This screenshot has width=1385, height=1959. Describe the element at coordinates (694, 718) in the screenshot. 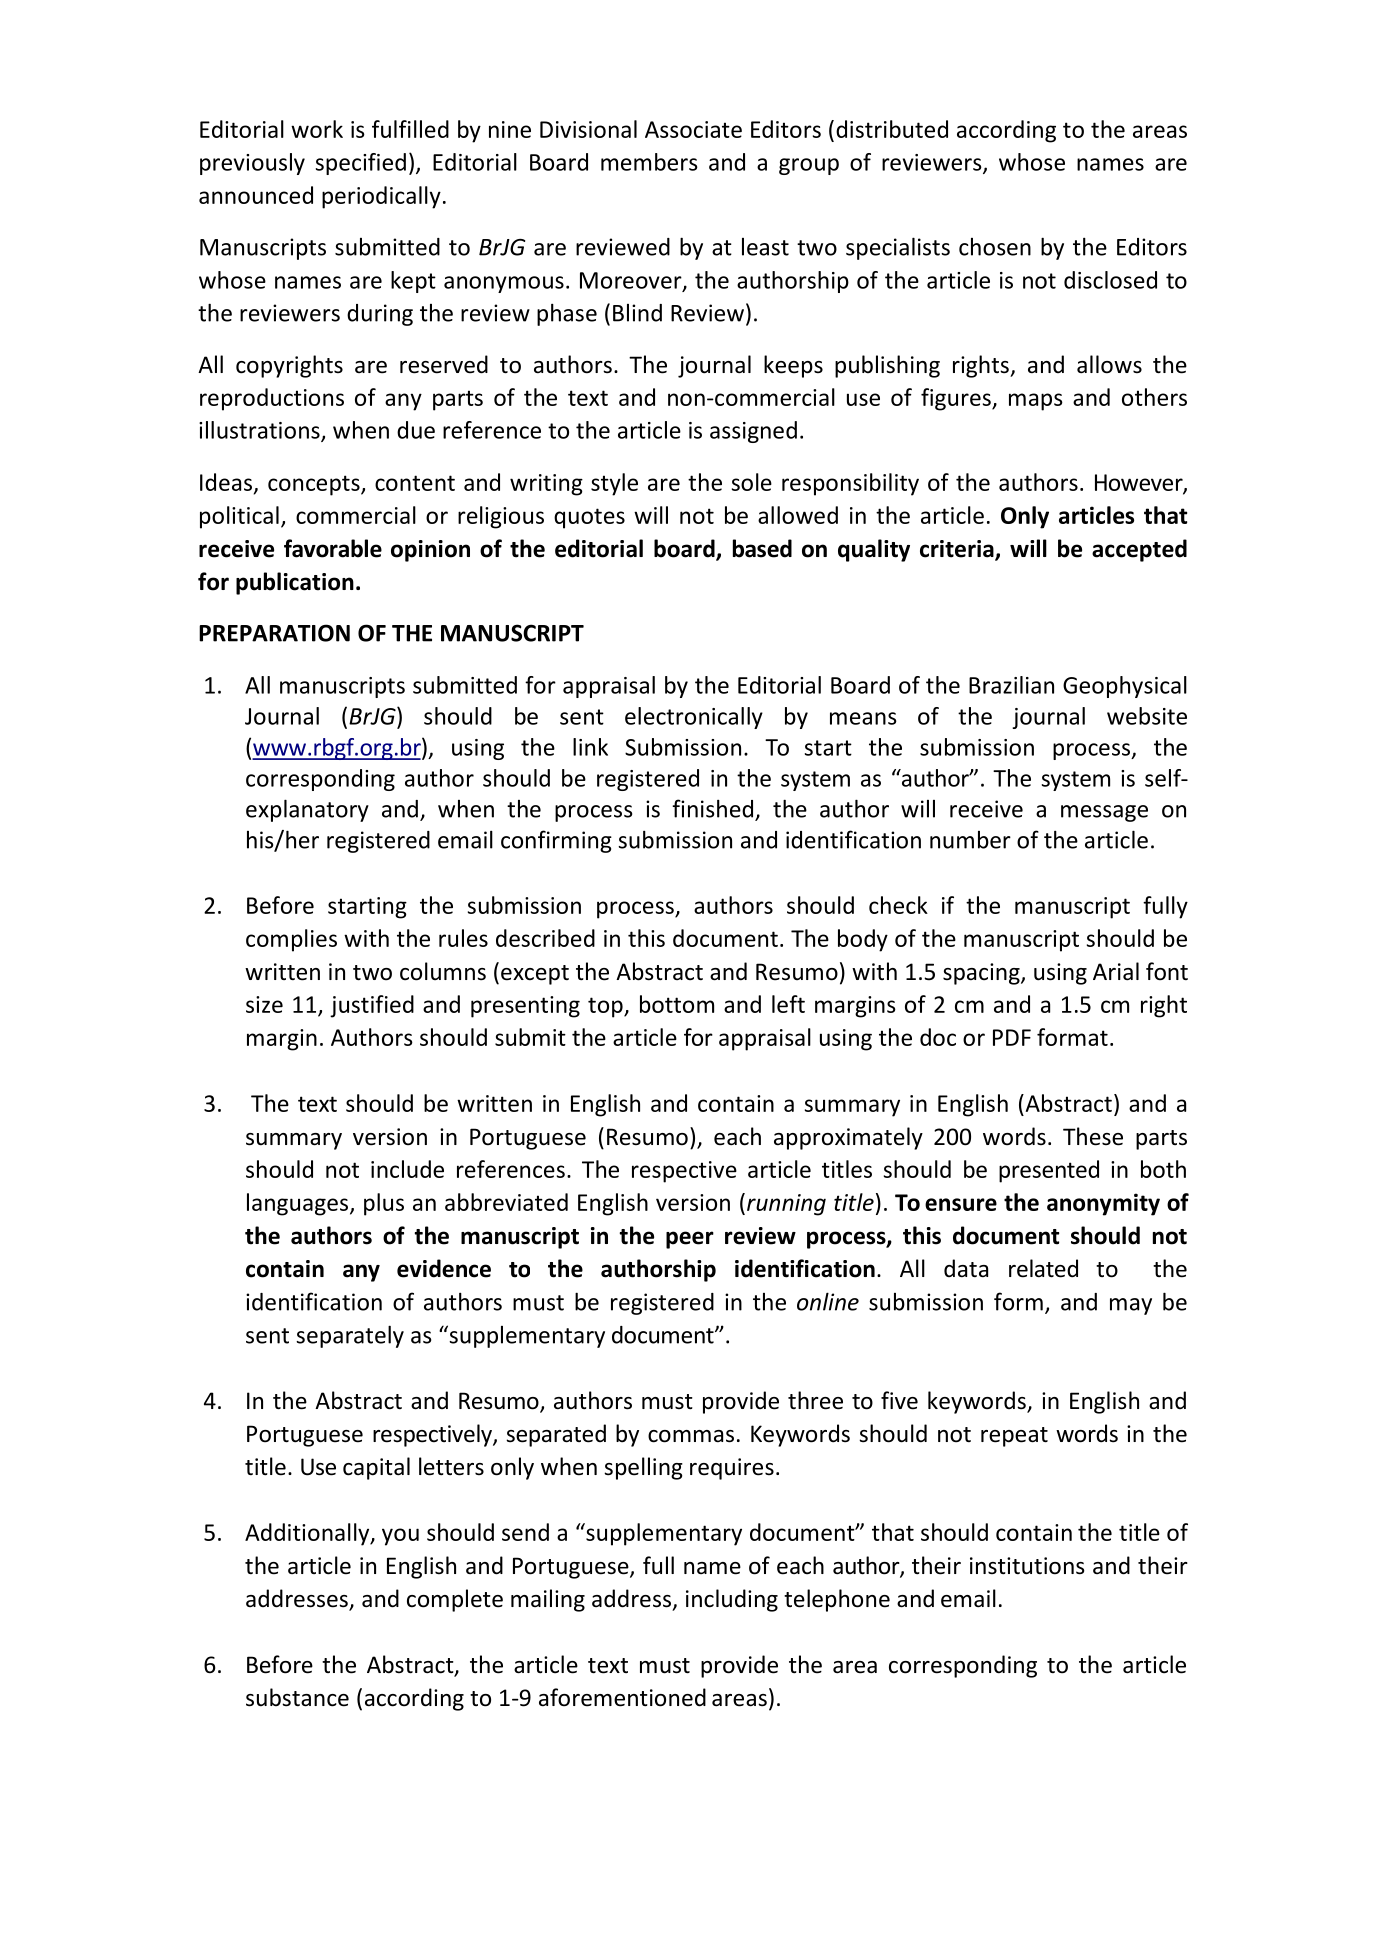

I see `electronically` at that location.
